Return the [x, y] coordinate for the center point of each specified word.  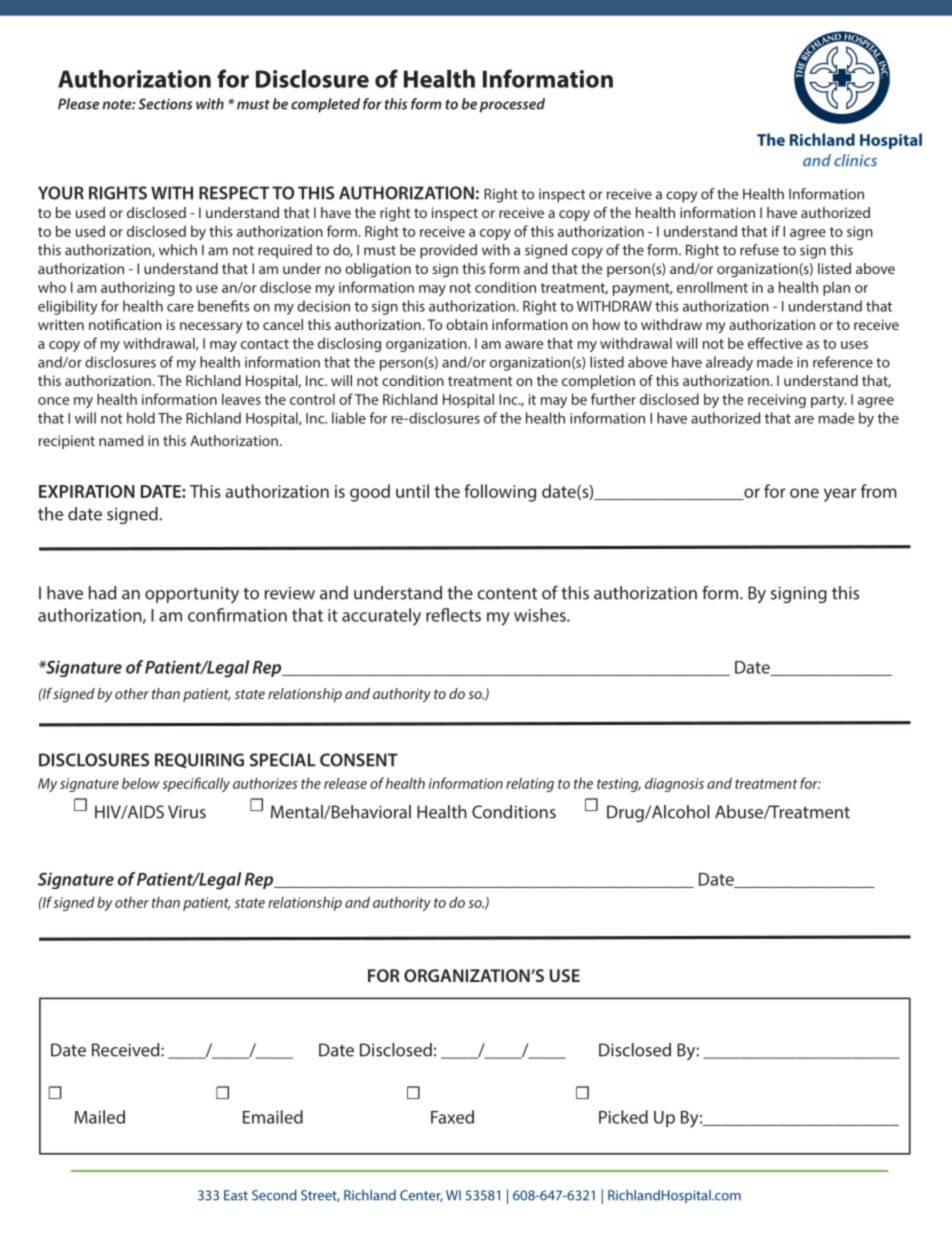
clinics [855, 160]
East [236, 1195]
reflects [453, 615]
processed [512, 105]
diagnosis [674, 784]
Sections [165, 104]
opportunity [192, 595]
